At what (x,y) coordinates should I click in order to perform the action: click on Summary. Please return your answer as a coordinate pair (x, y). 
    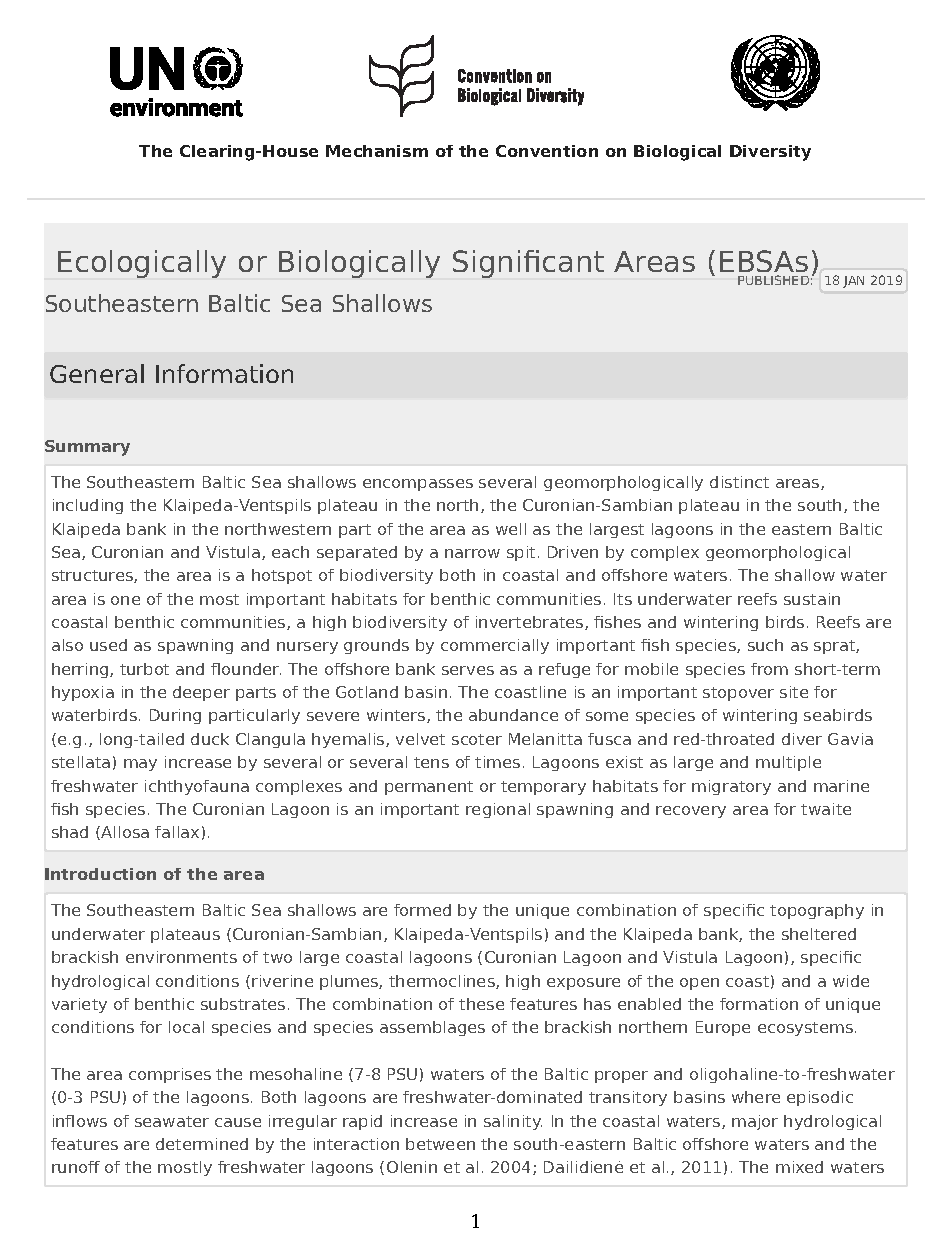
    Looking at the image, I should click on (87, 448).
